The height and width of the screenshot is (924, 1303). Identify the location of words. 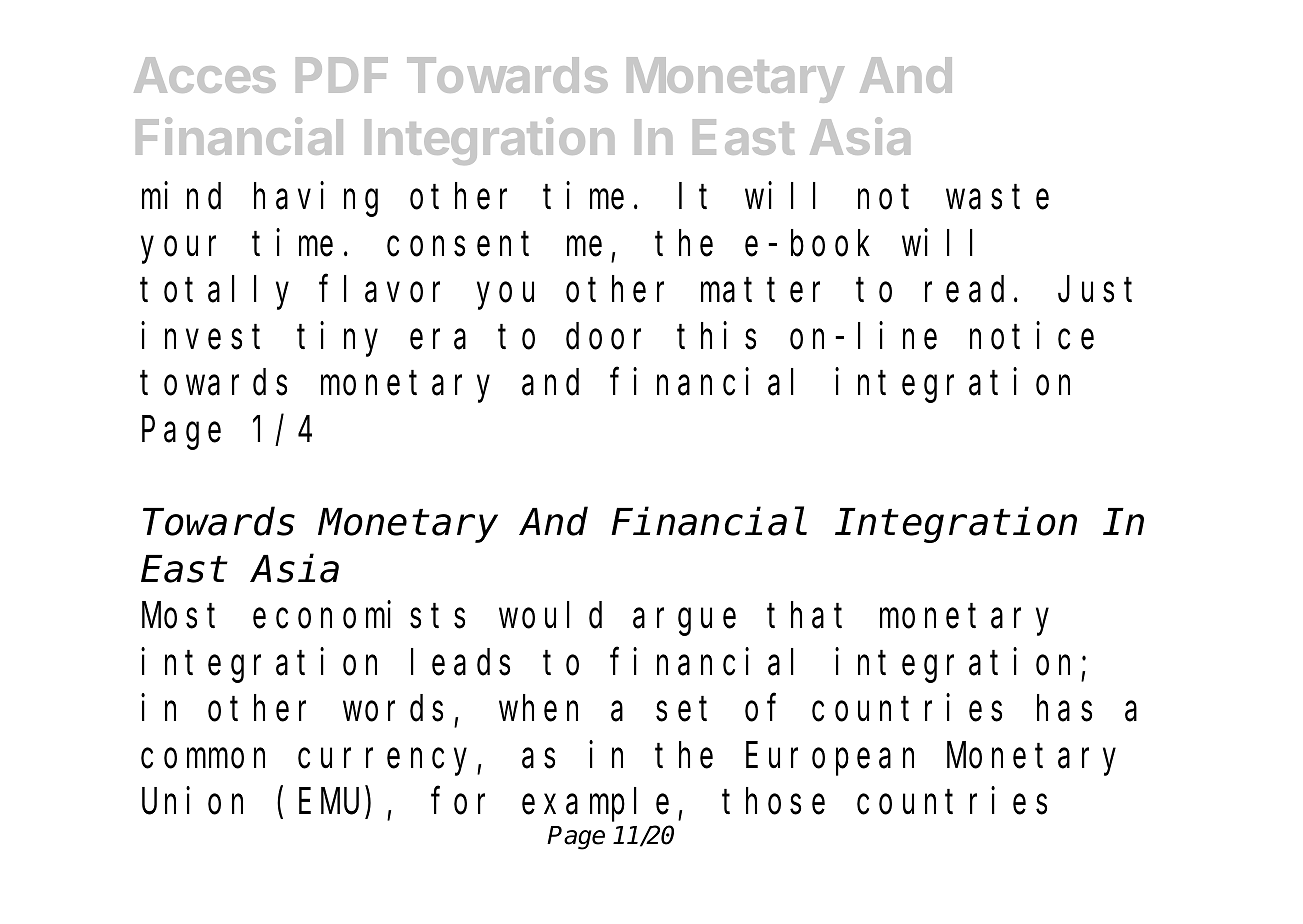
(393, 709).
